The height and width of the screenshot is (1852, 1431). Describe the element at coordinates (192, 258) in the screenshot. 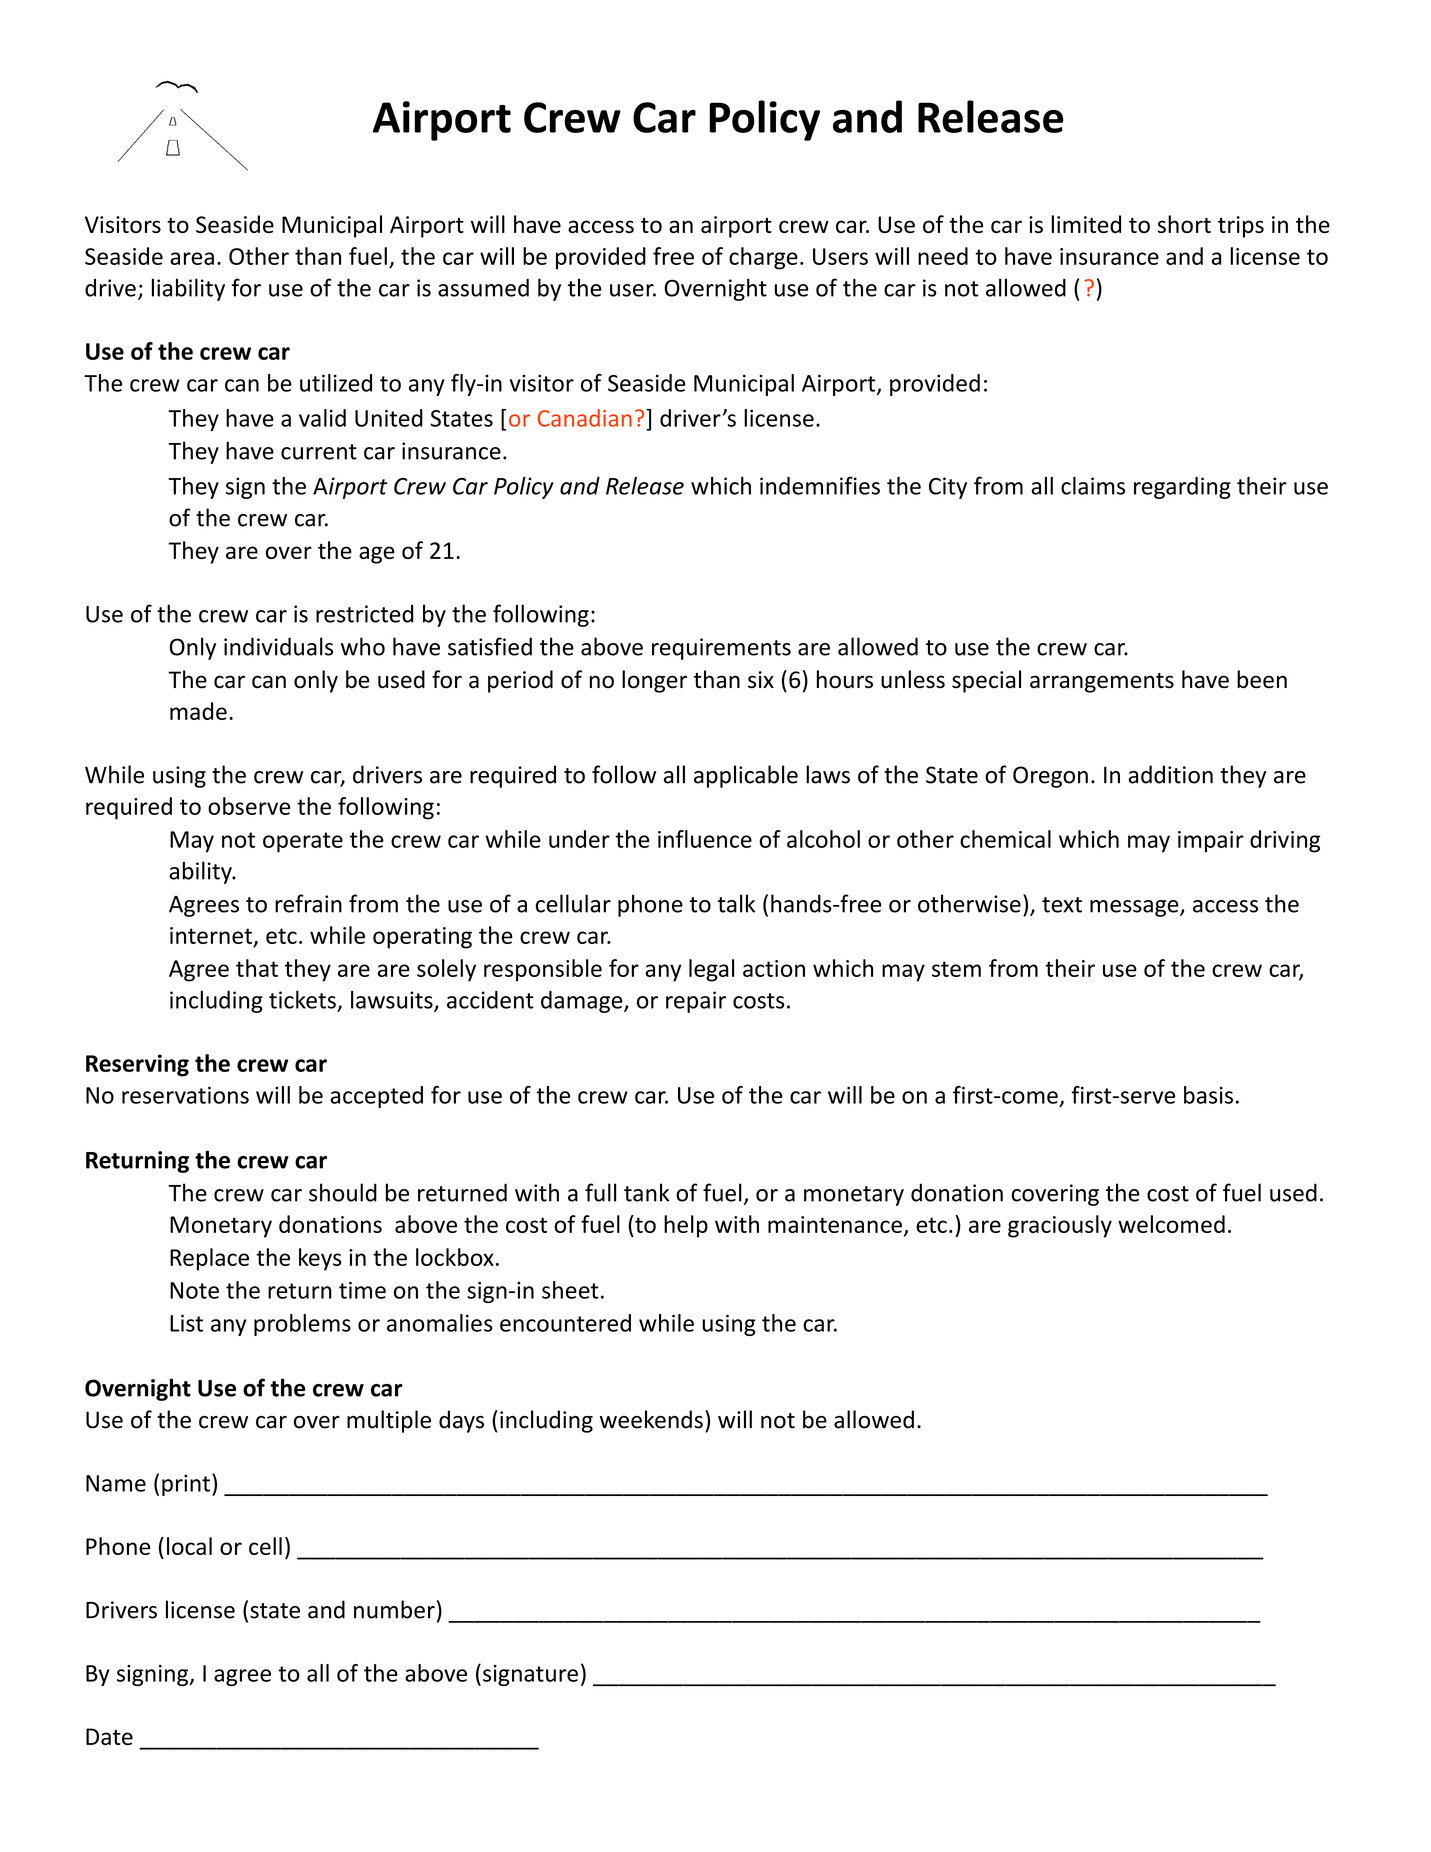

I see `area` at that location.
